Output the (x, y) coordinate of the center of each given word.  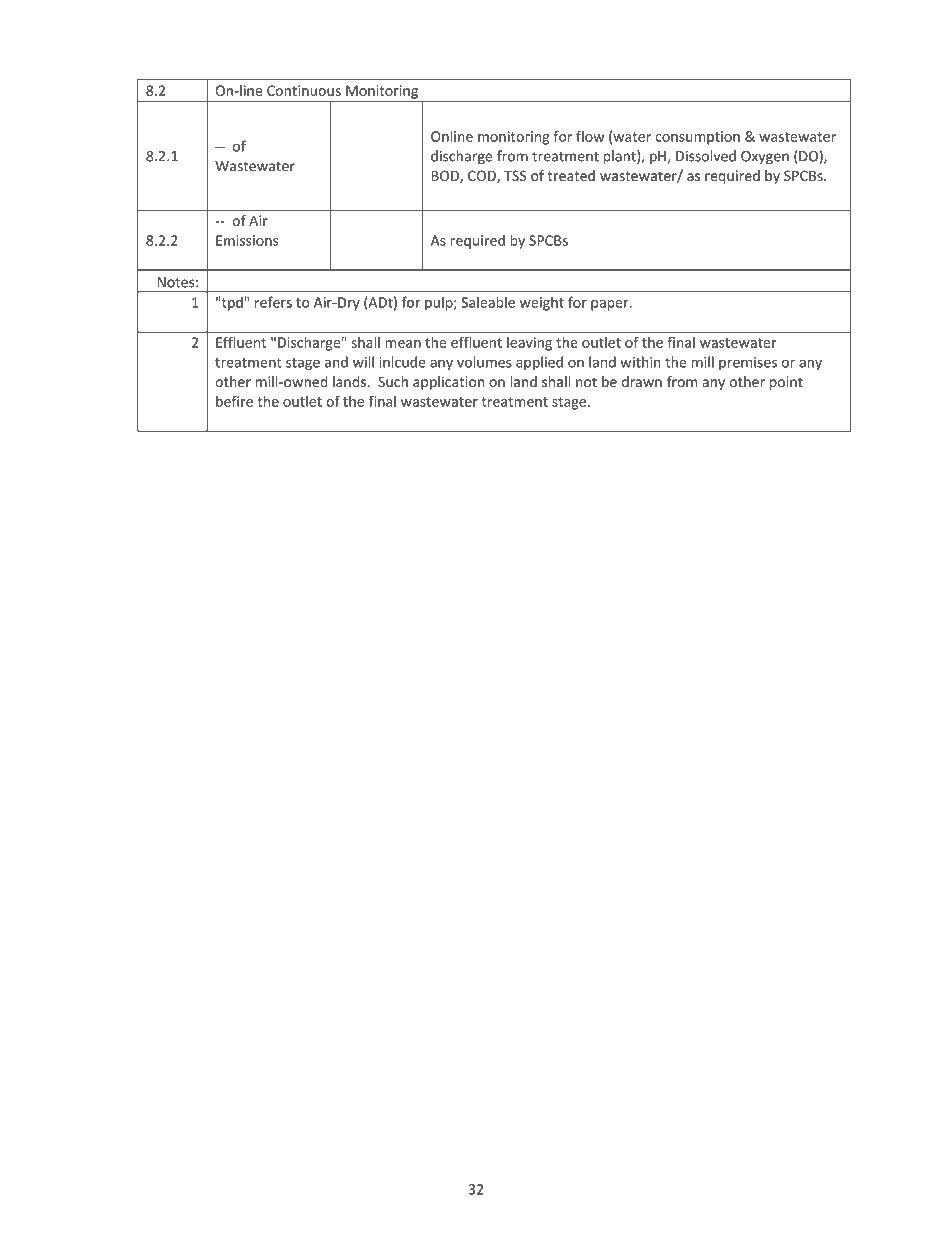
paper (611, 305)
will (363, 362)
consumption (697, 138)
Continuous (304, 90)
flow (590, 136)
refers (273, 302)
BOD (446, 176)
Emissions (247, 240)
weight (542, 303)
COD (483, 176)
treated (571, 175)
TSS (515, 175)
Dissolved (706, 156)
